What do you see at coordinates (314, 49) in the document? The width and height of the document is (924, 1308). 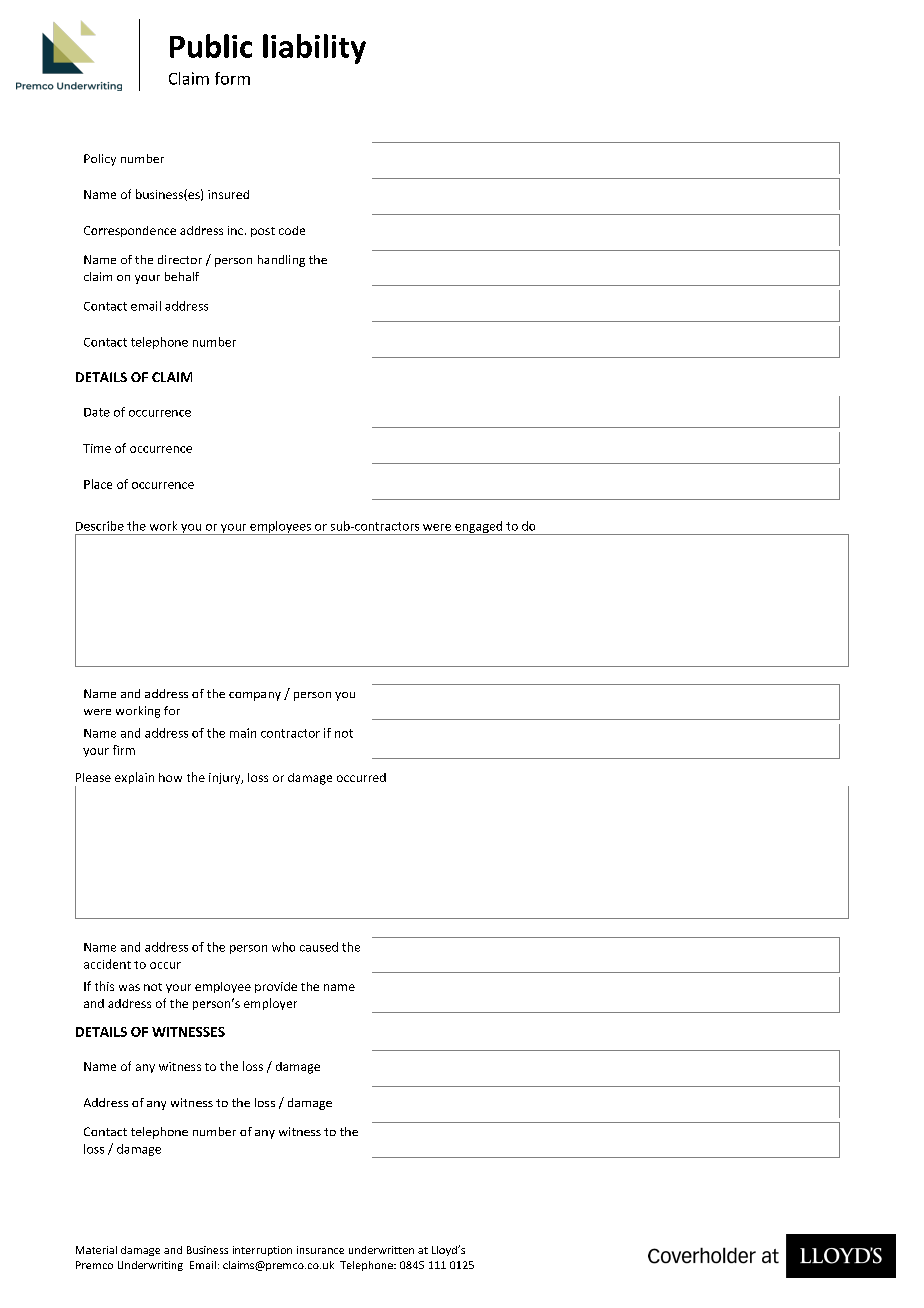 I see `liability` at bounding box center [314, 49].
